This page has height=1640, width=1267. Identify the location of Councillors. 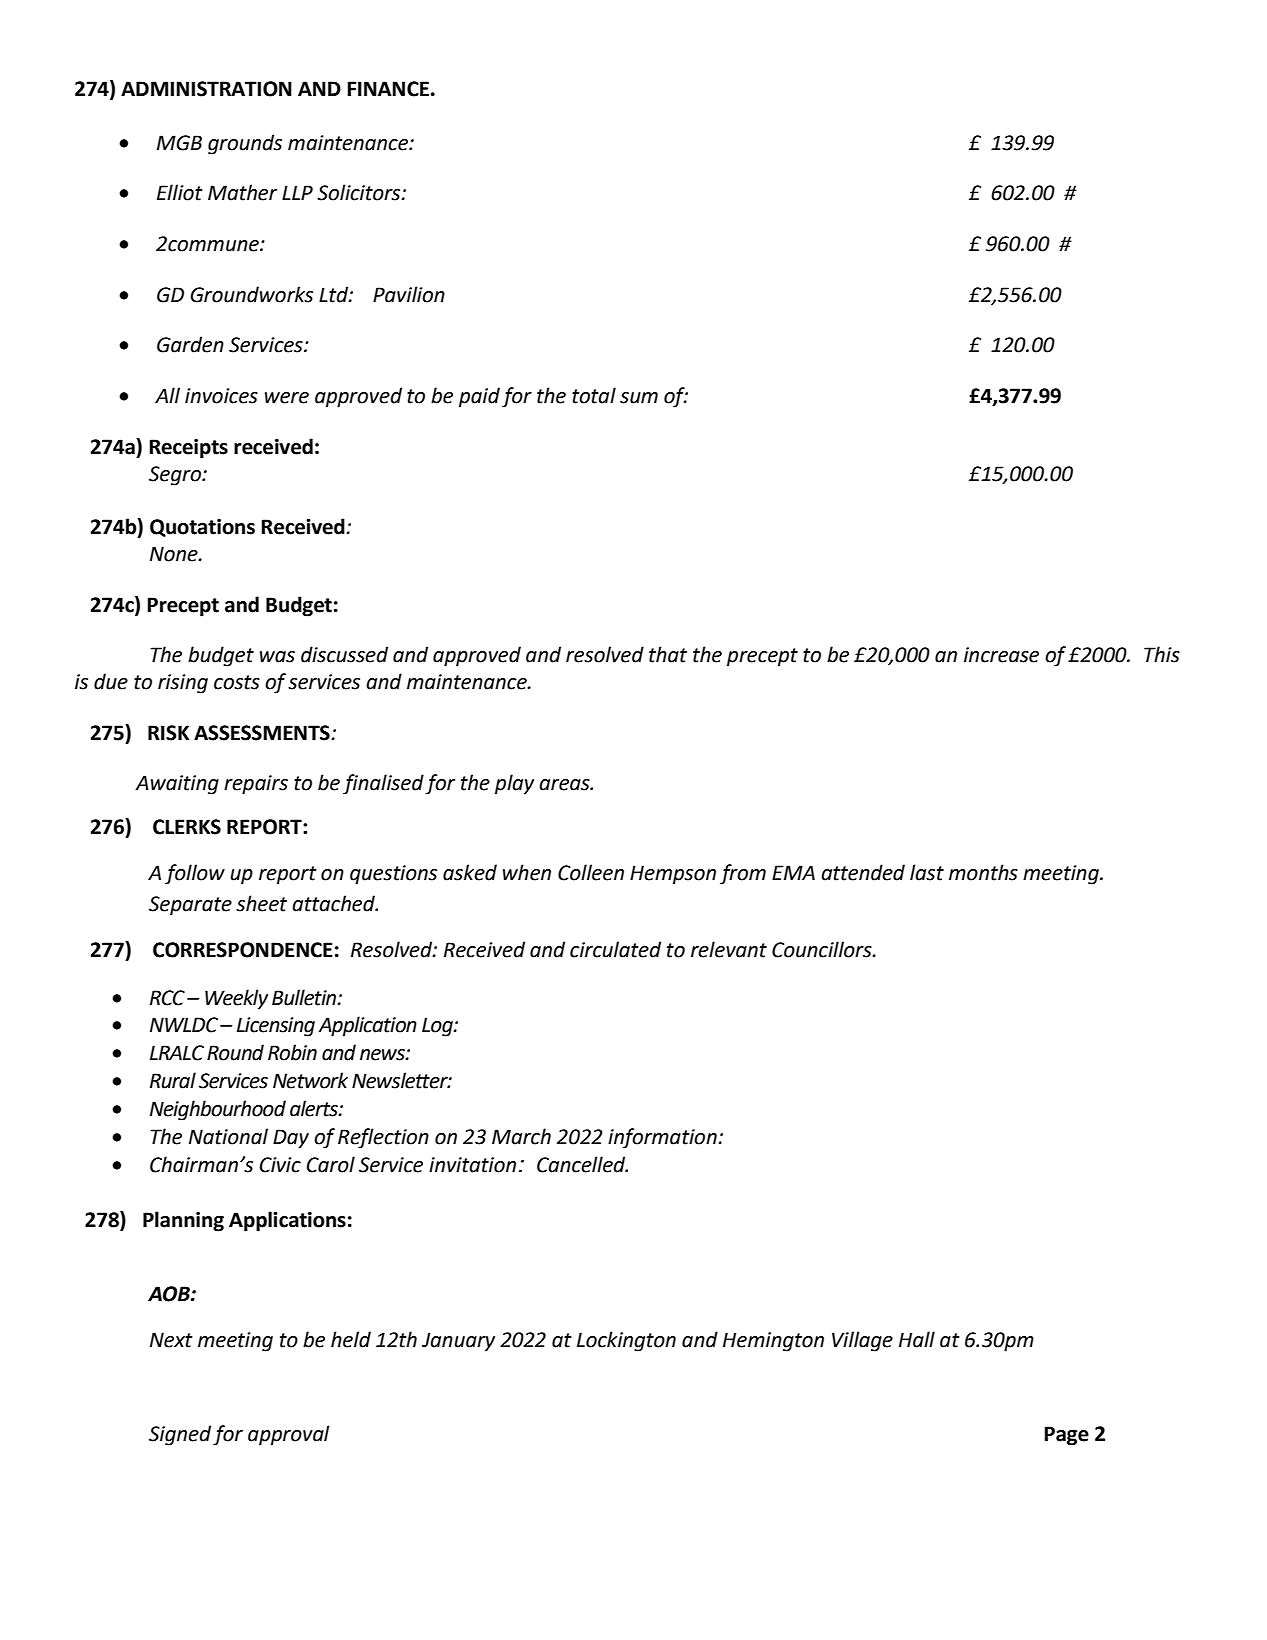
(823, 949).
